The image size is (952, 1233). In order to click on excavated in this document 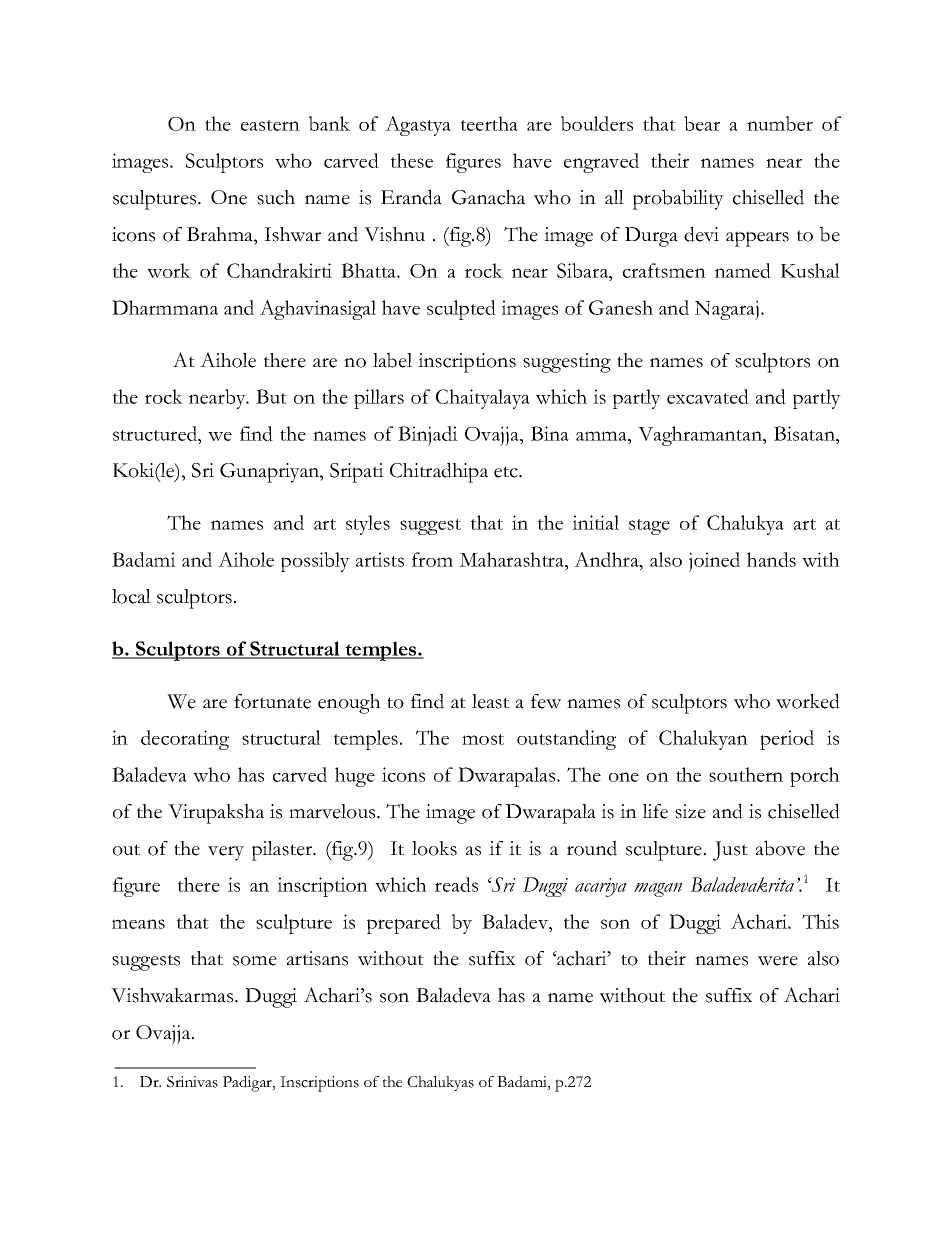, I will do `click(708, 396)`.
